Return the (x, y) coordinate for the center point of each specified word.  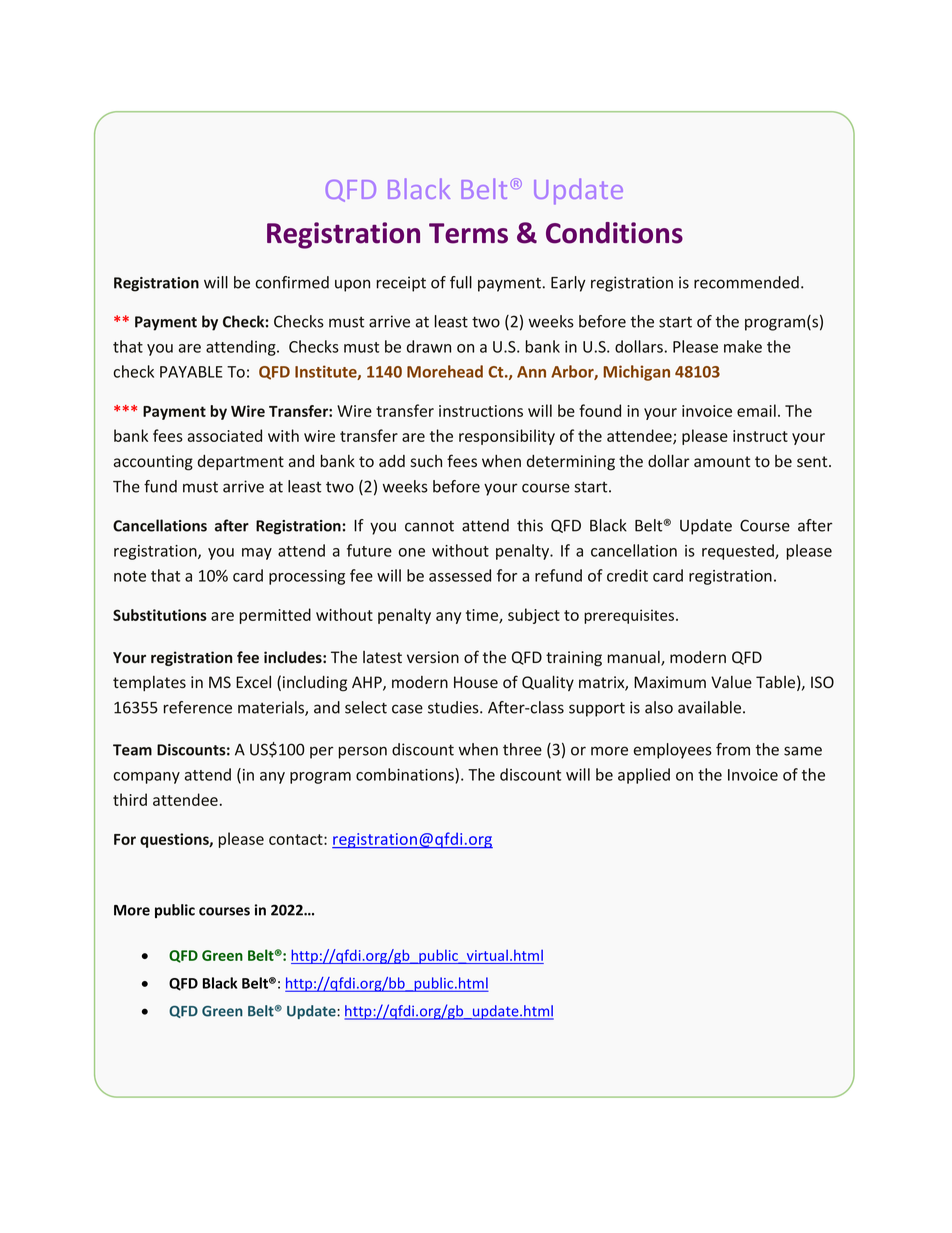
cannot (429, 526)
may (257, 554)
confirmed (292, 282)
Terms (468, 233)
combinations (406, 774)
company (146, 778)
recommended (746, 282)
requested (739, 552)
